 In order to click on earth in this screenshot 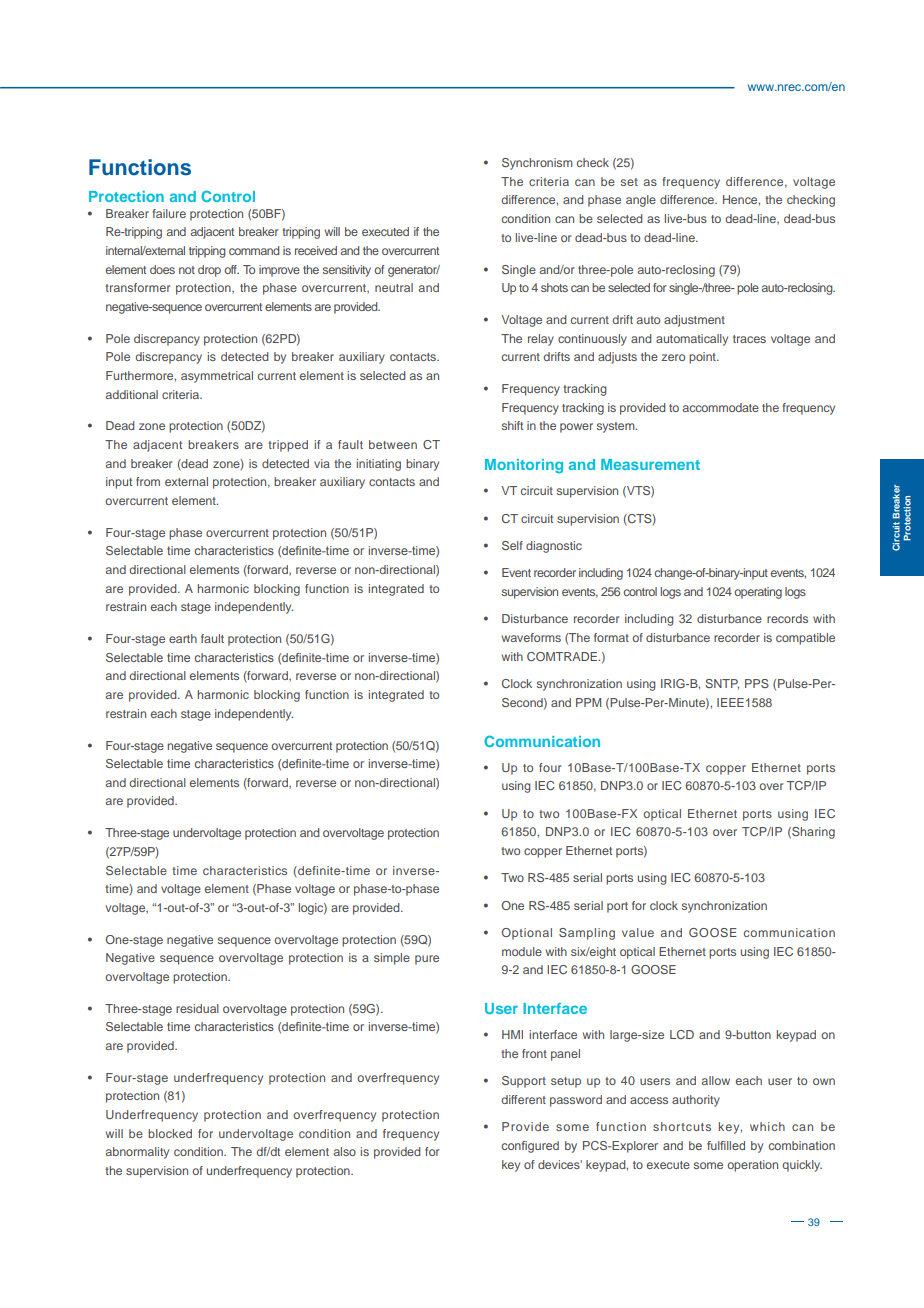, I will do `click(183, 638)`.
